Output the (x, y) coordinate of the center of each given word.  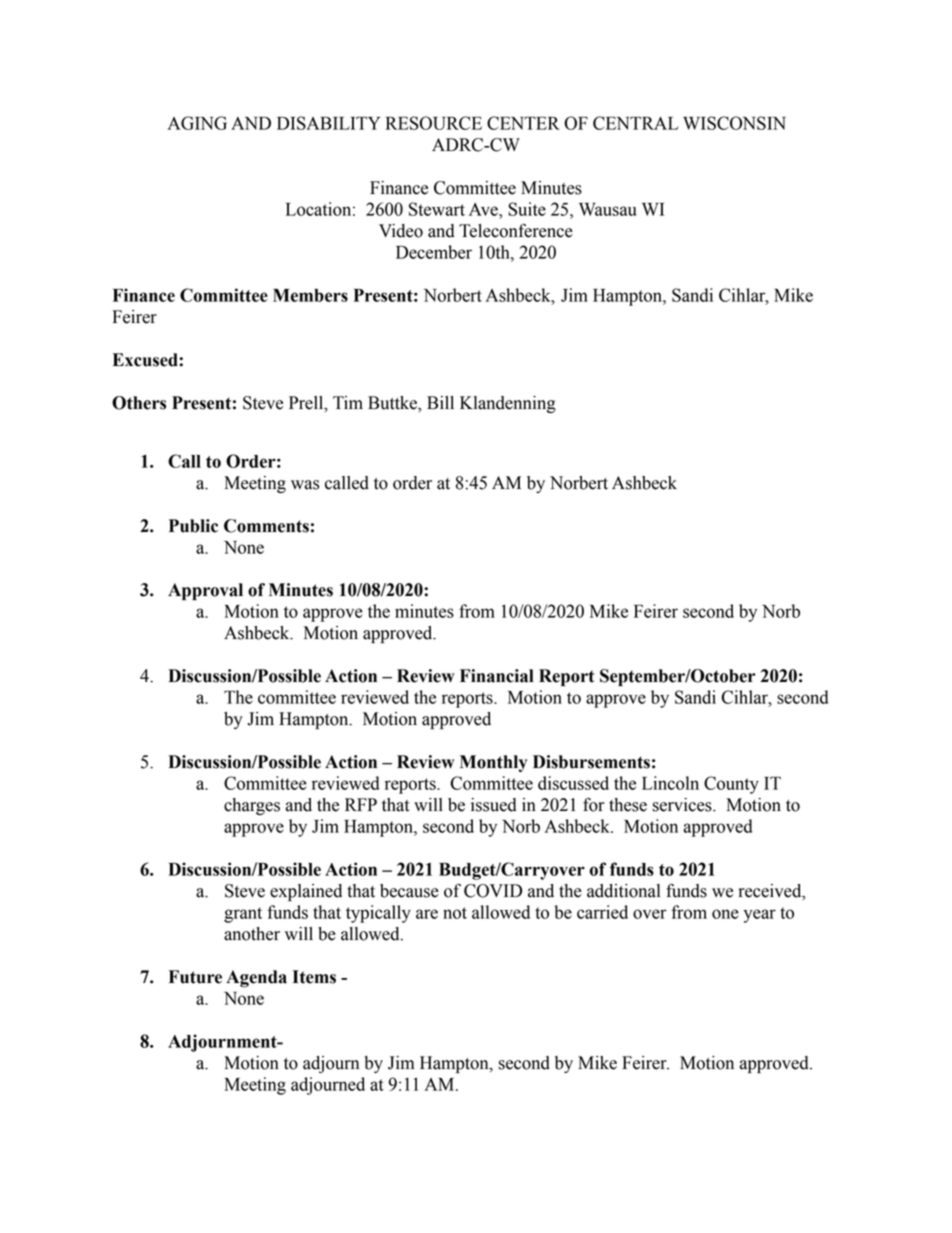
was (305, 485)
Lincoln (670, 783)
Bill (440, 402)
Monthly (493, 763)
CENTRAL (636, 123)
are (427, 914)
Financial (497, 676)
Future (195, 977)
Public (193, 526)
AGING (197, 123)
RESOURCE (434, 123)
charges (252, 806)
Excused (146, 360)
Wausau (608, 209)
